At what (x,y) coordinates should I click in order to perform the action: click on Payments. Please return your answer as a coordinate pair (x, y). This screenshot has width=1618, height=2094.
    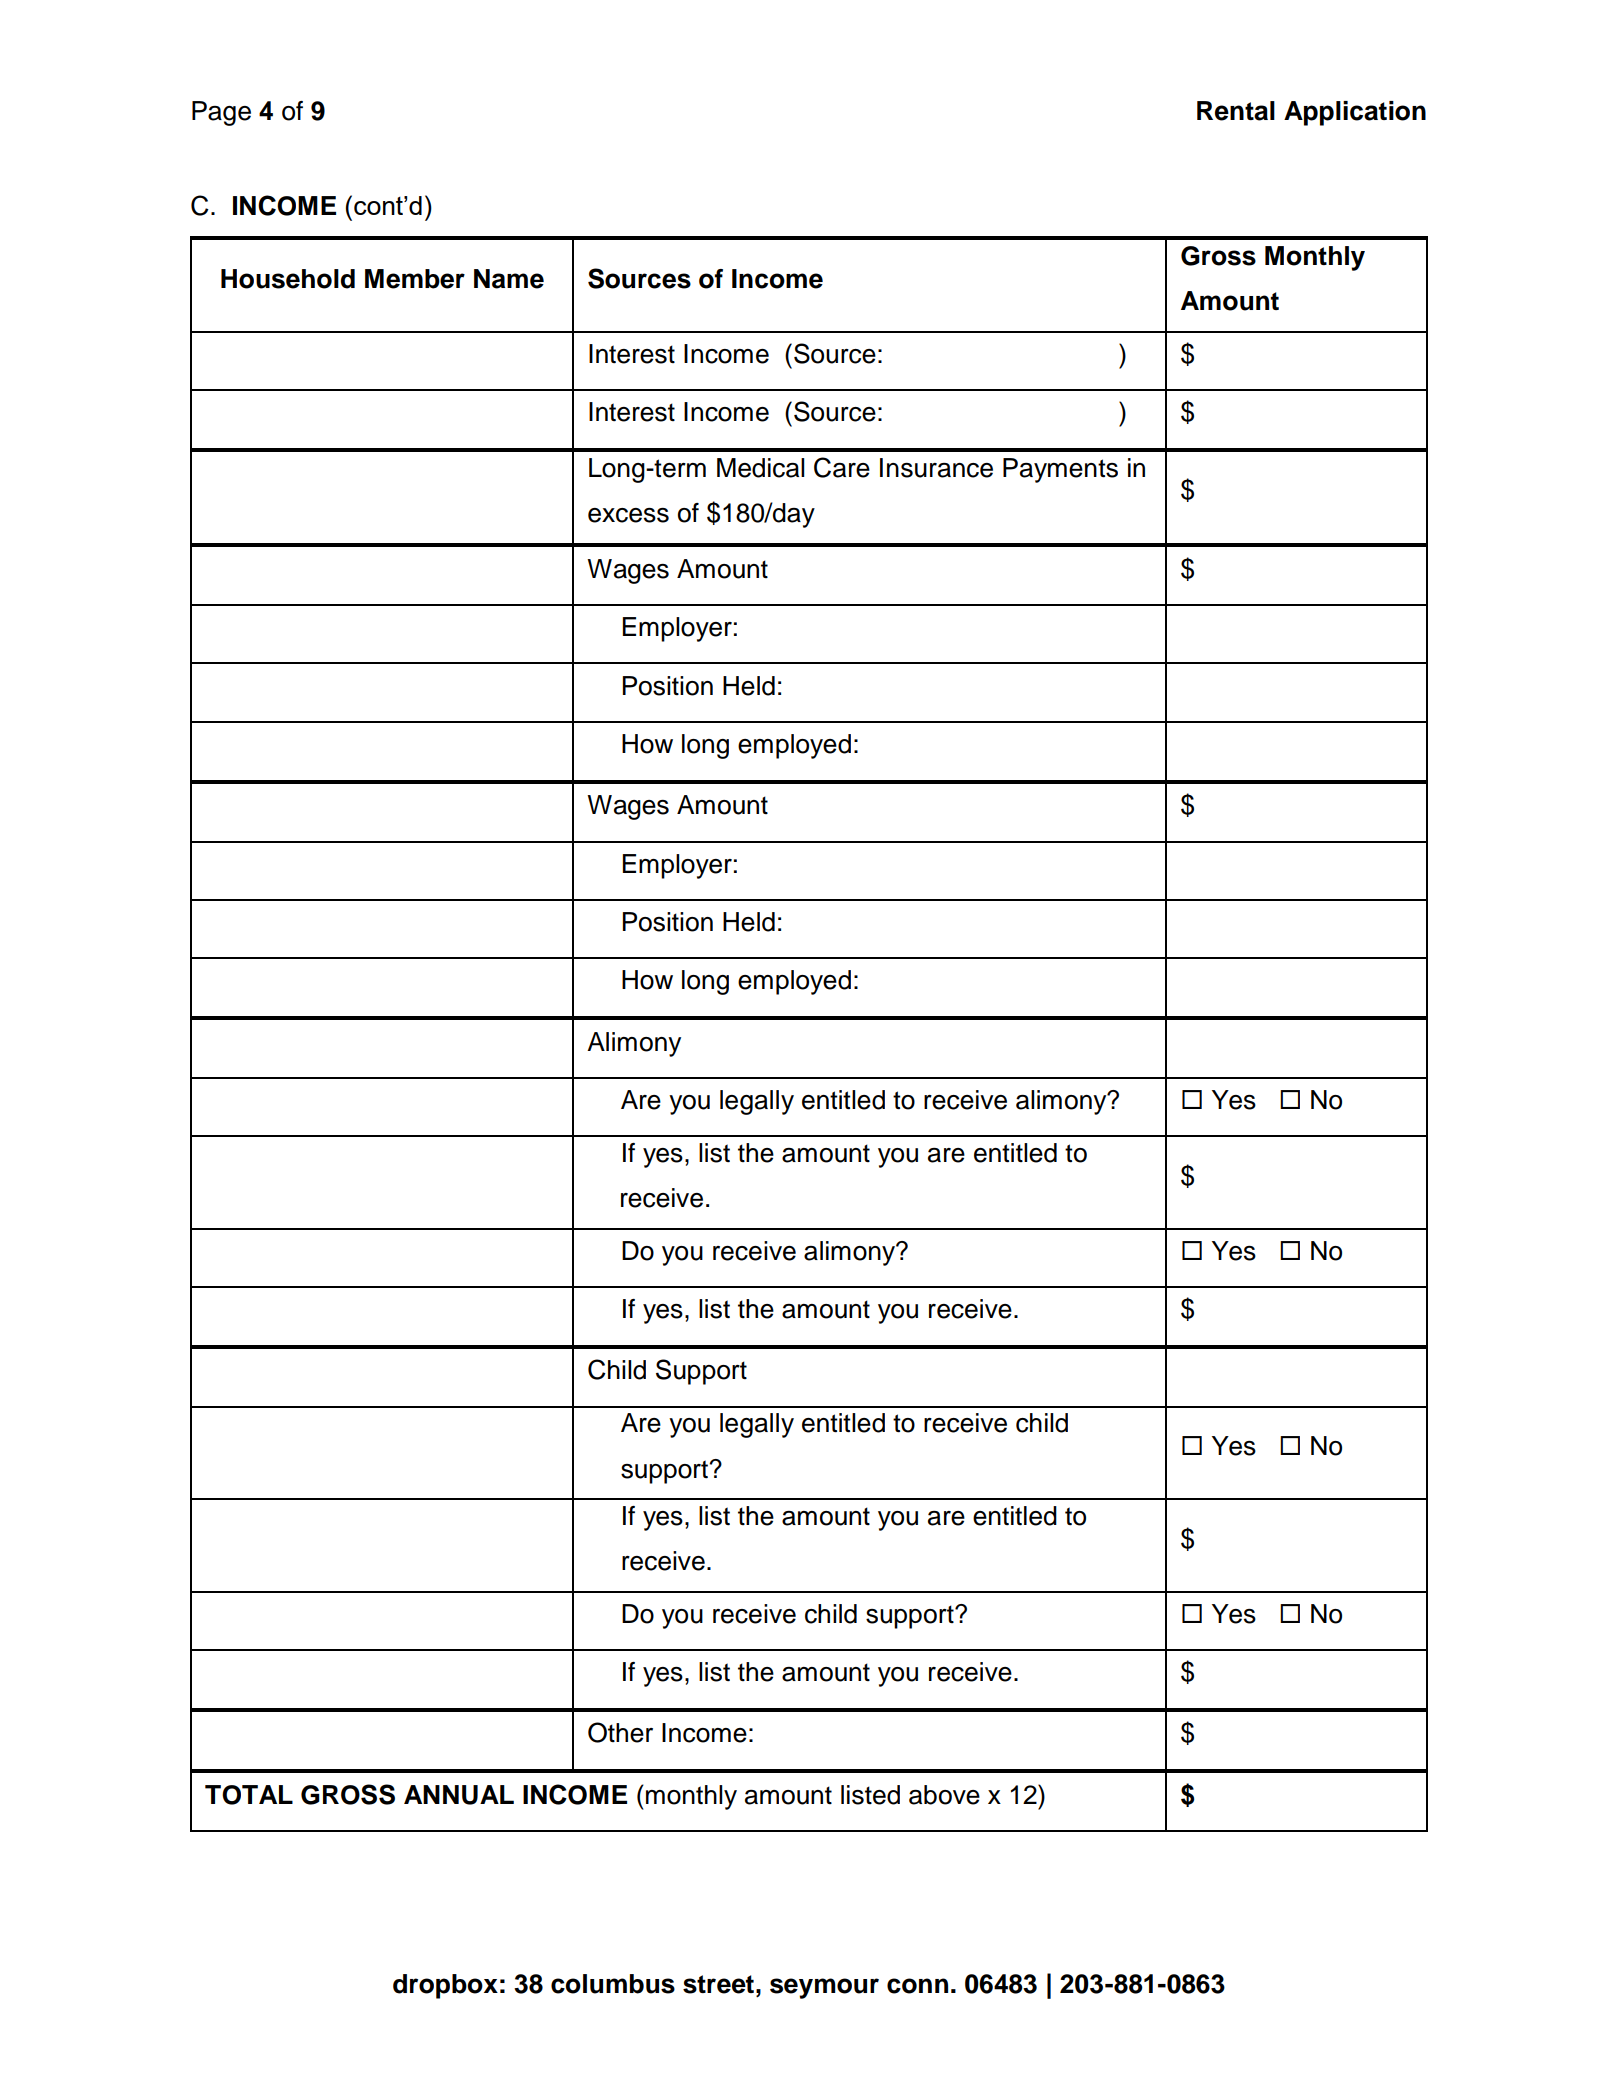
    Looking at the image, I should click on (1060, 470).
